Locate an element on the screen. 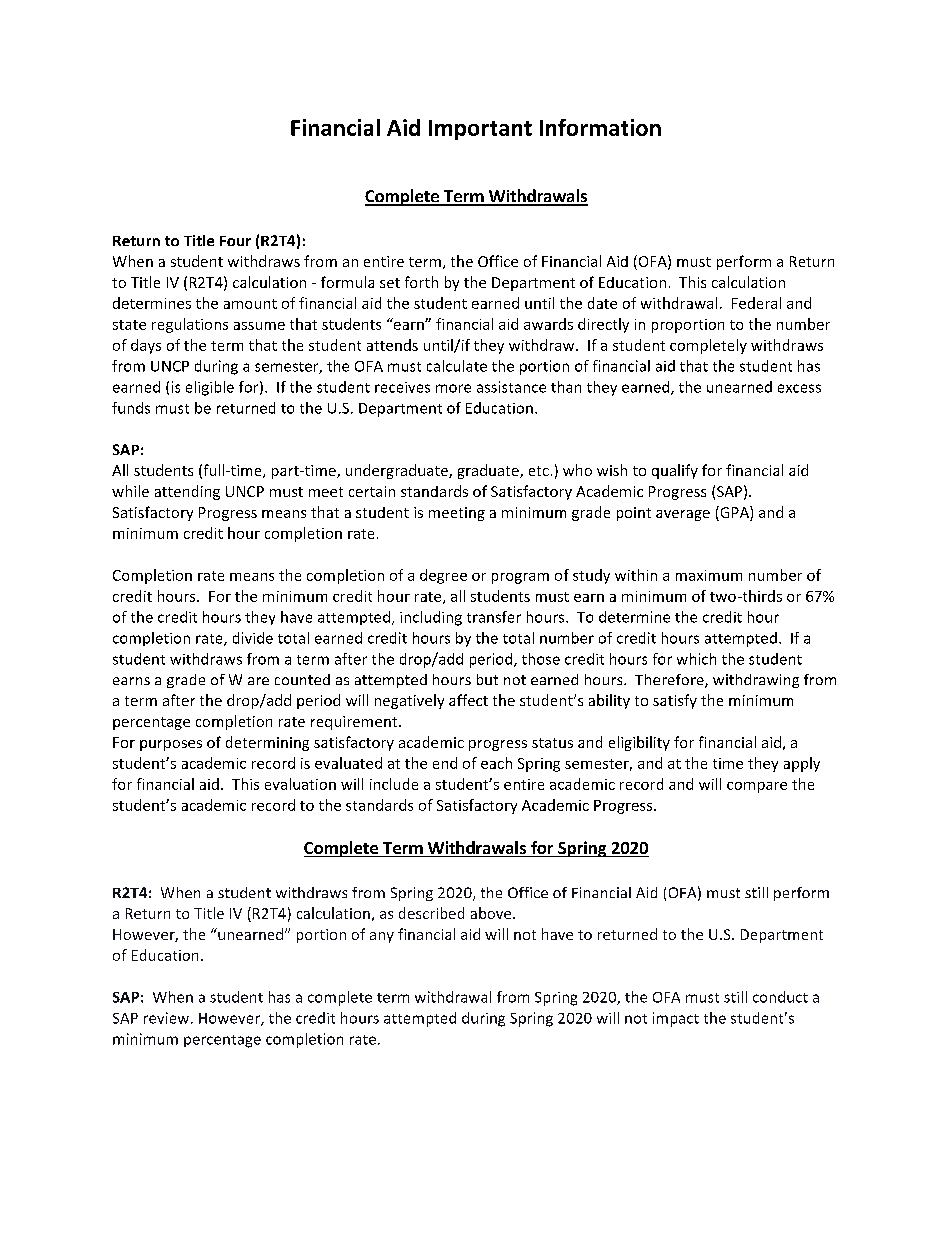 The image size is (952, 1233). affect is located at coordinates (468, 700).
